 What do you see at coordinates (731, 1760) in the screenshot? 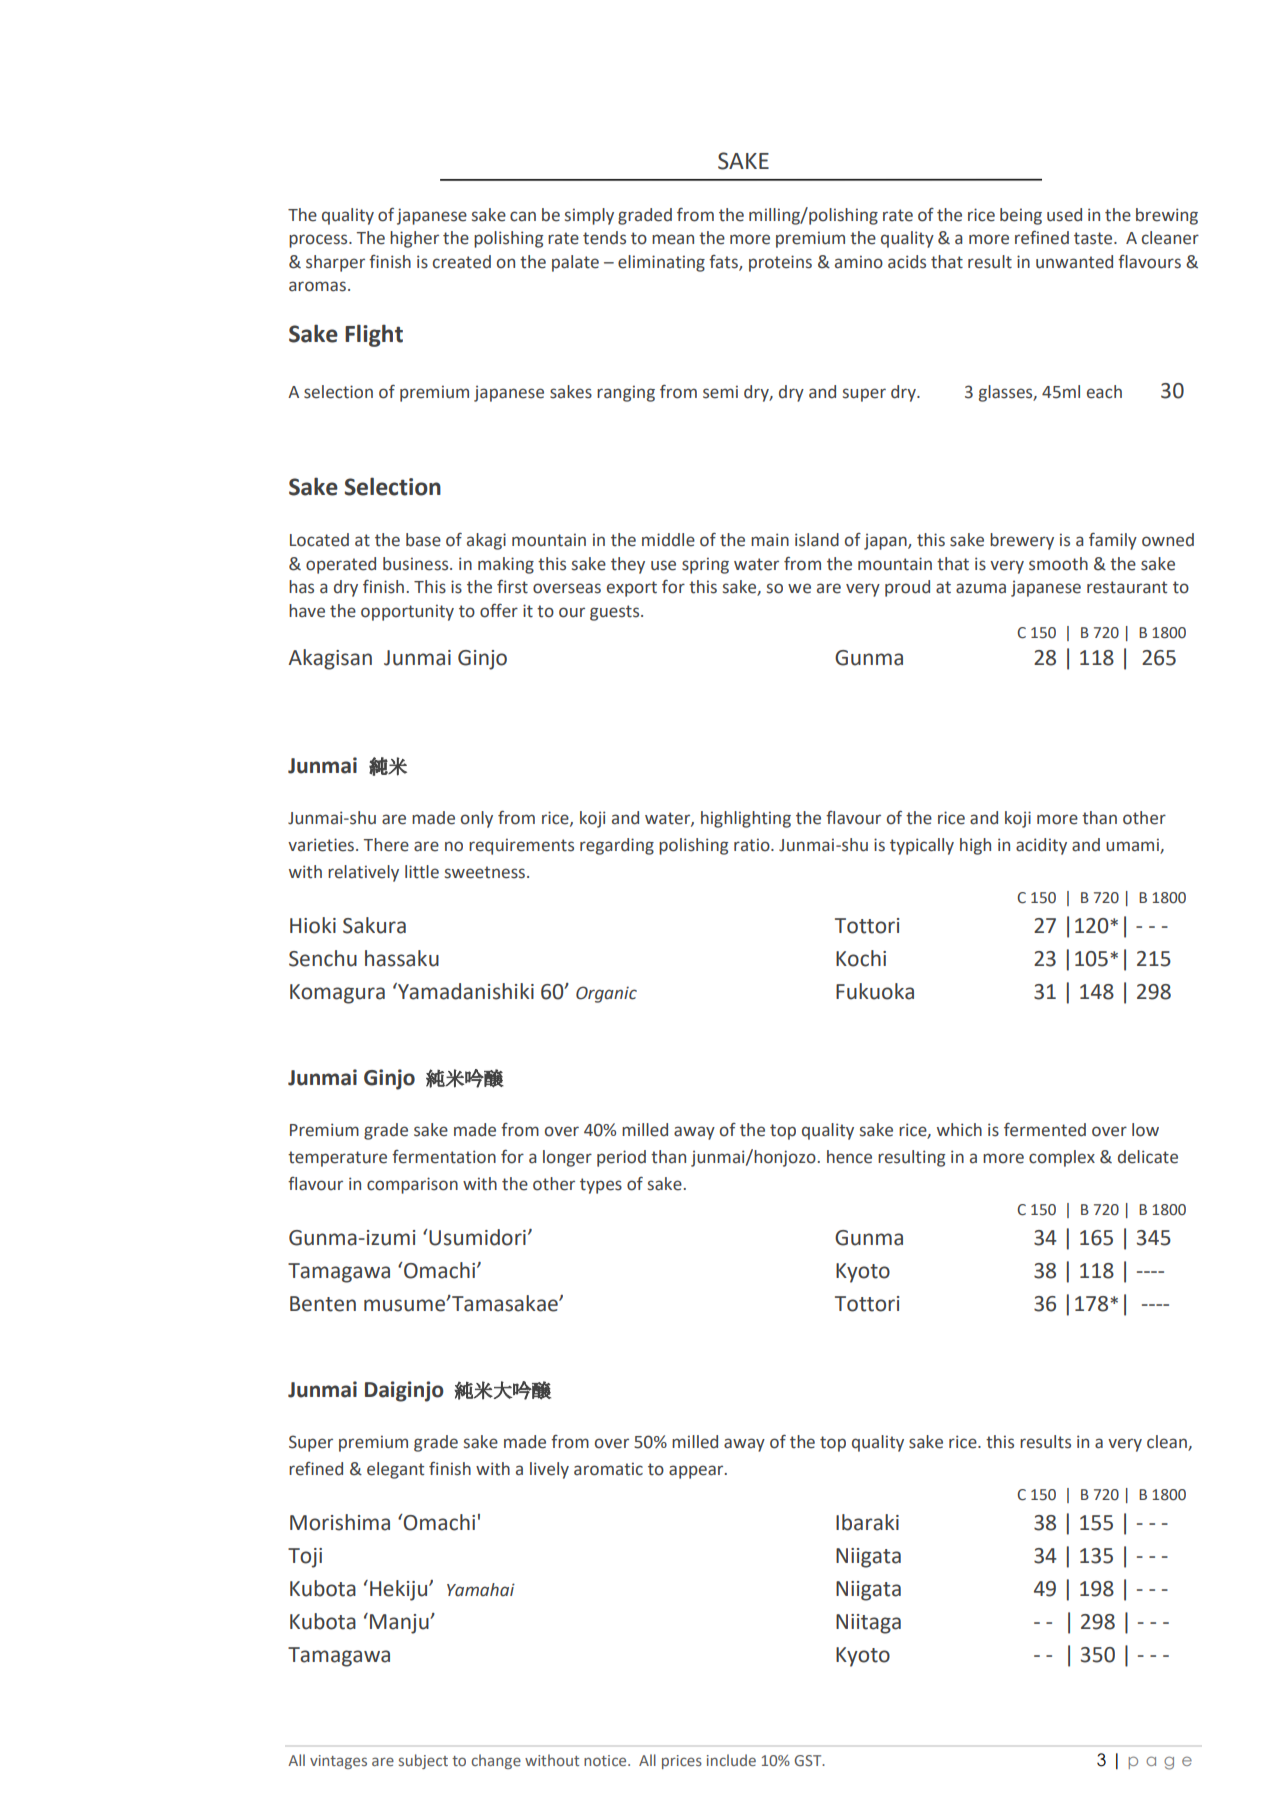
I see `include` at bounding box center [731, 1760].
